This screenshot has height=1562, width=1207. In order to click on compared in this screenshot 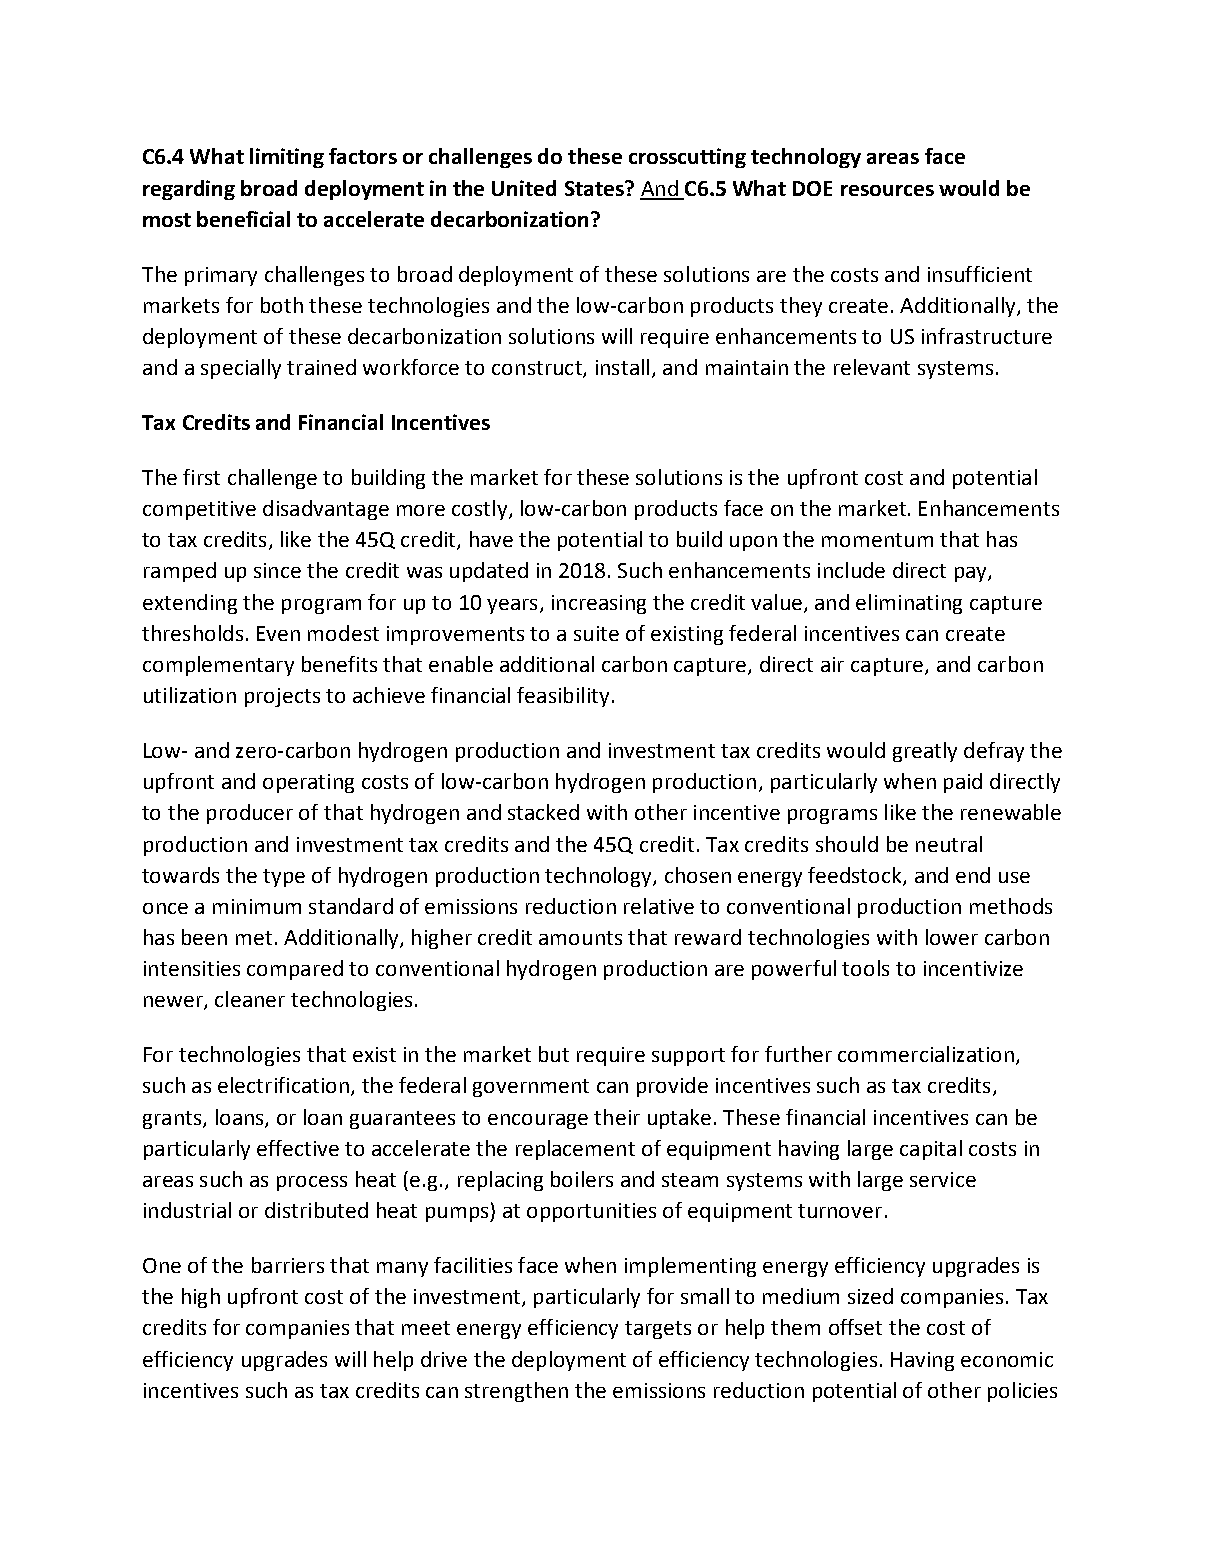, I will do `click(295, 970)`.
